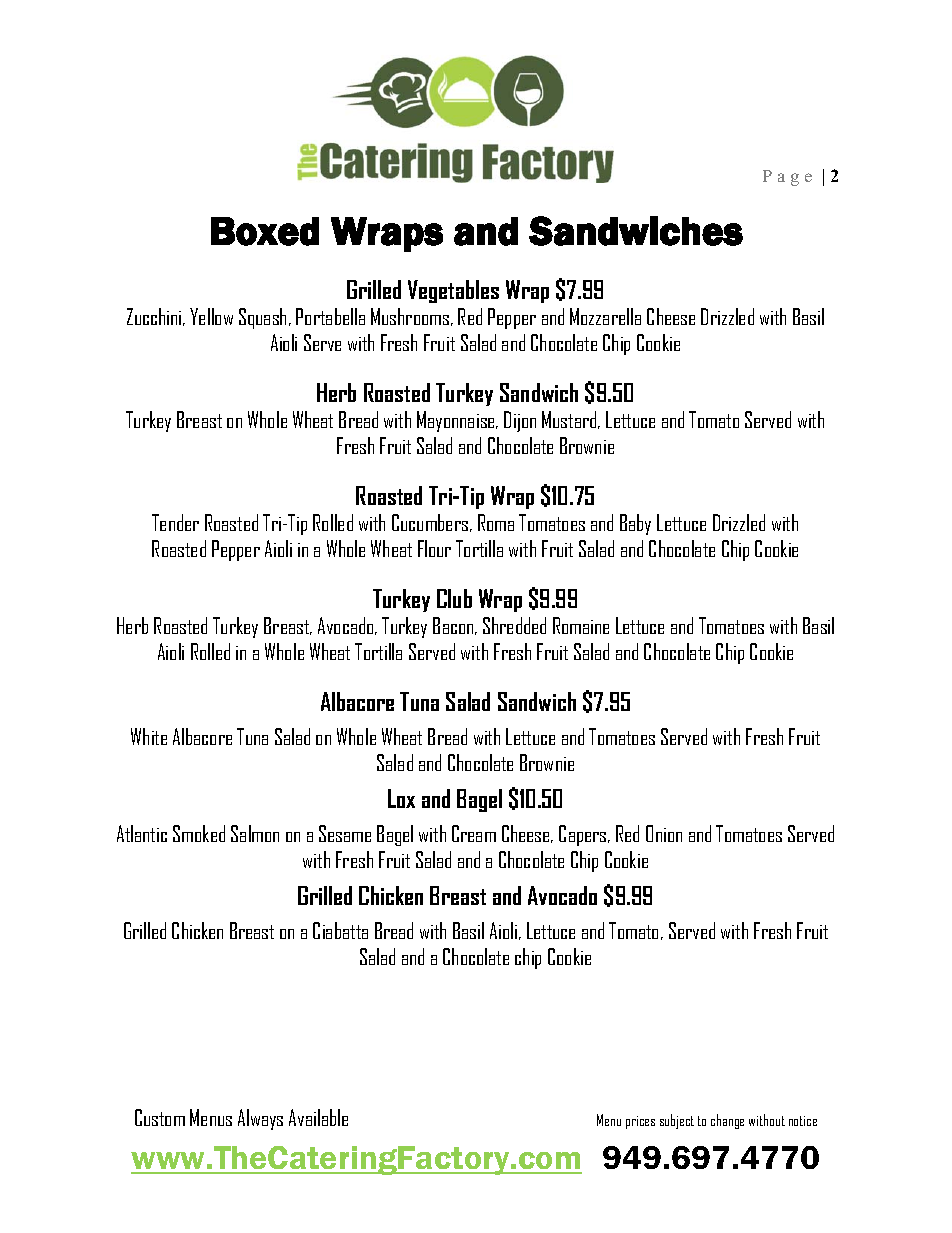  I want to click on change, so click(727, 1121).
